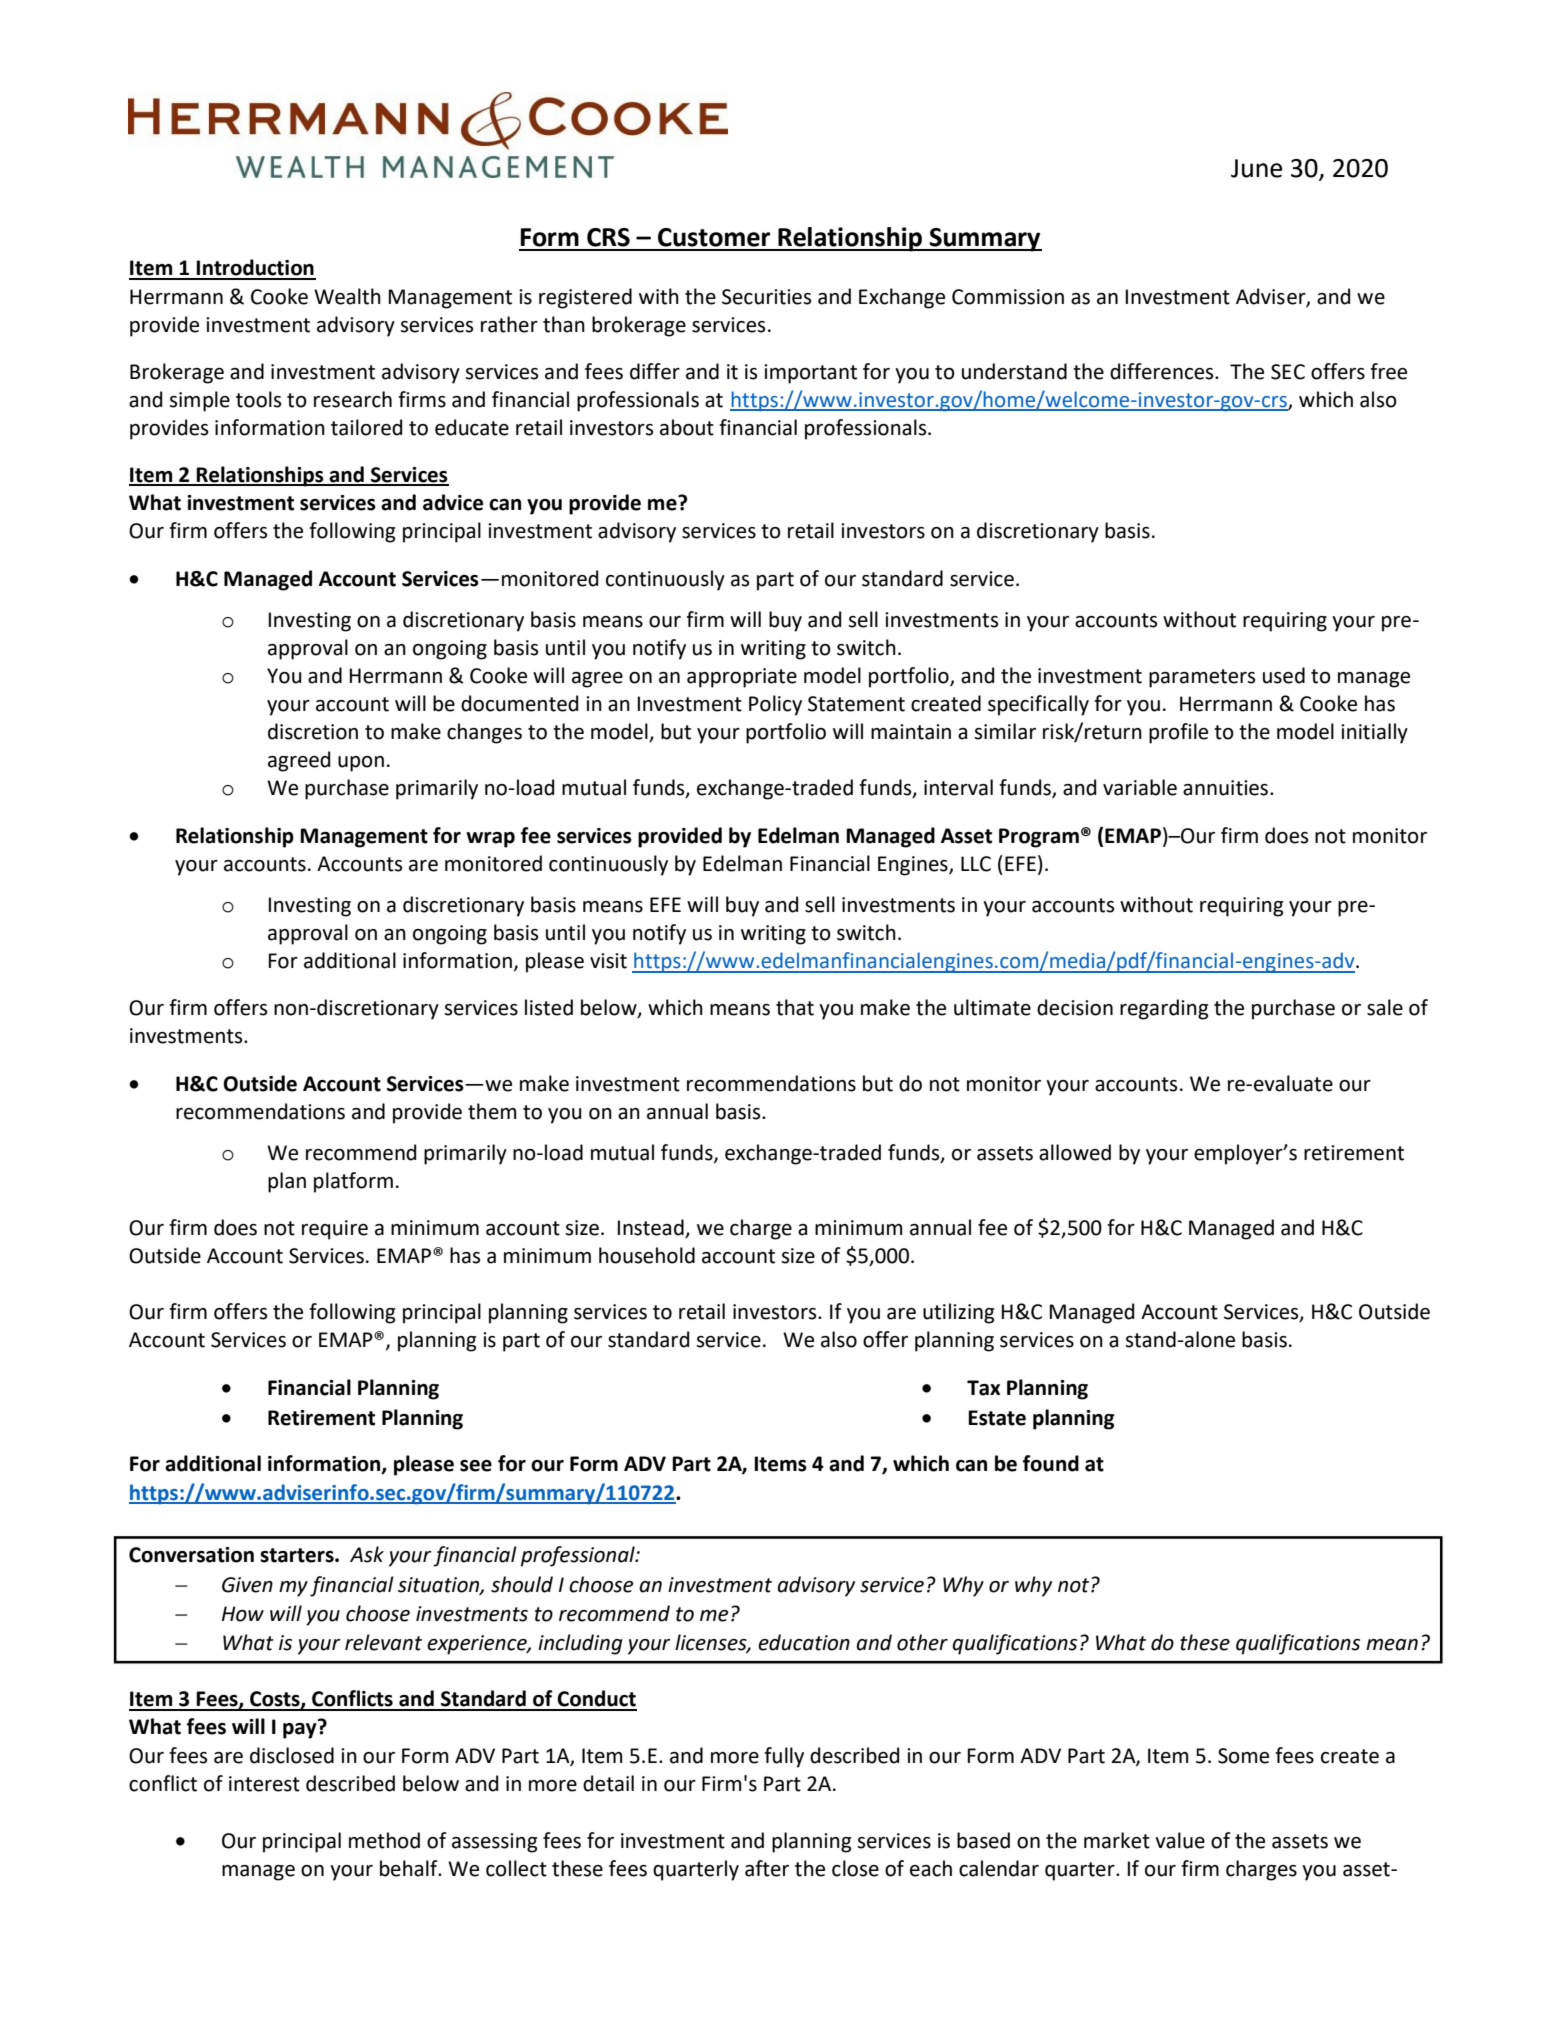  Describe the element at coordinates (647, 1255) in the screenshot. I see `household` at that location.
